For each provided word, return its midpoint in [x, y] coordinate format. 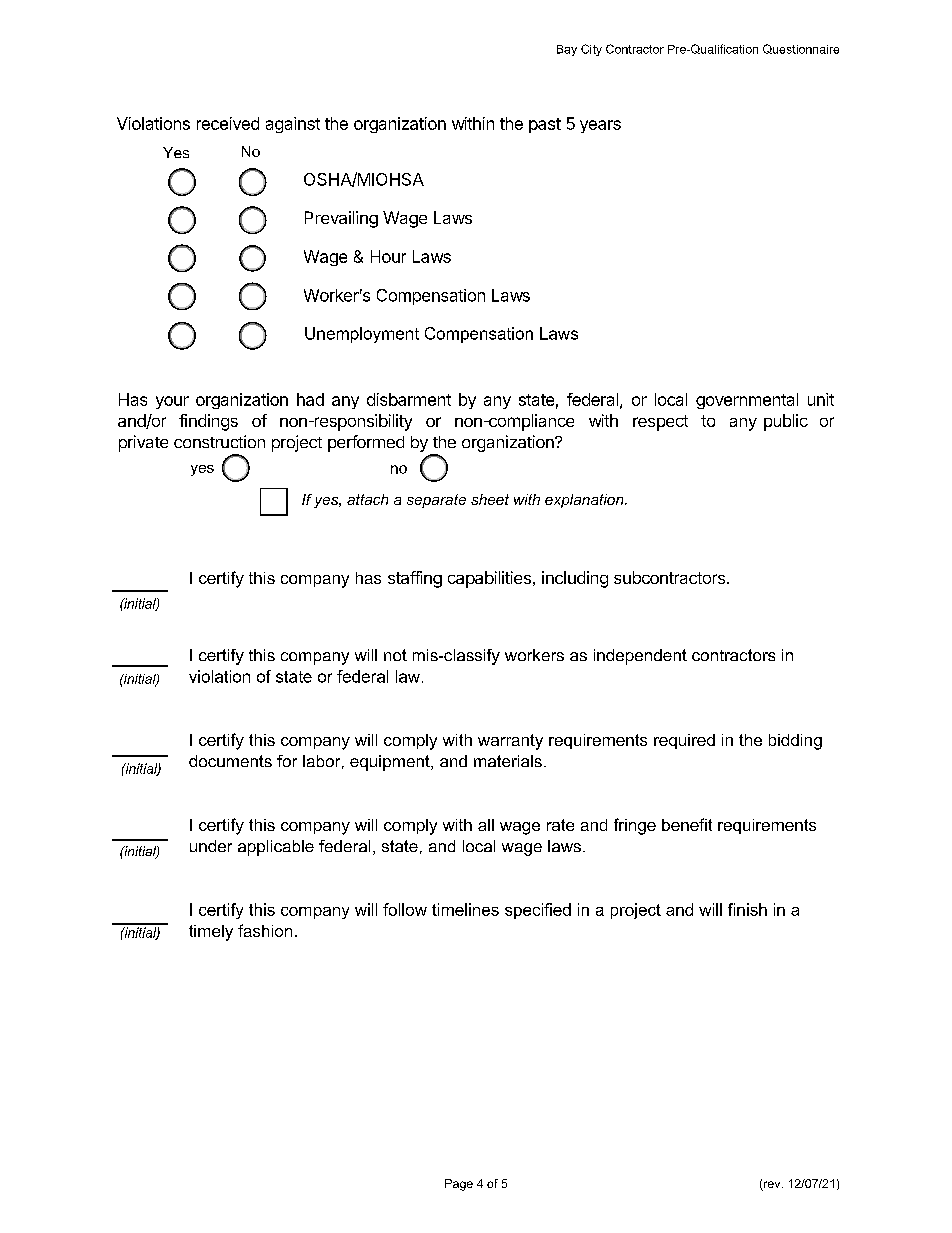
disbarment [409, 399]
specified [538, 911]
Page [459, 1185]
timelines [465, 909]
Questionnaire [801, 49]
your [172, 402]
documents [230, 761]
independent [640, 657]
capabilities [489, 579]
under [211, 846]
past [545, 125]
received [228, 123]
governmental [747, 401]
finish [747, 909]
